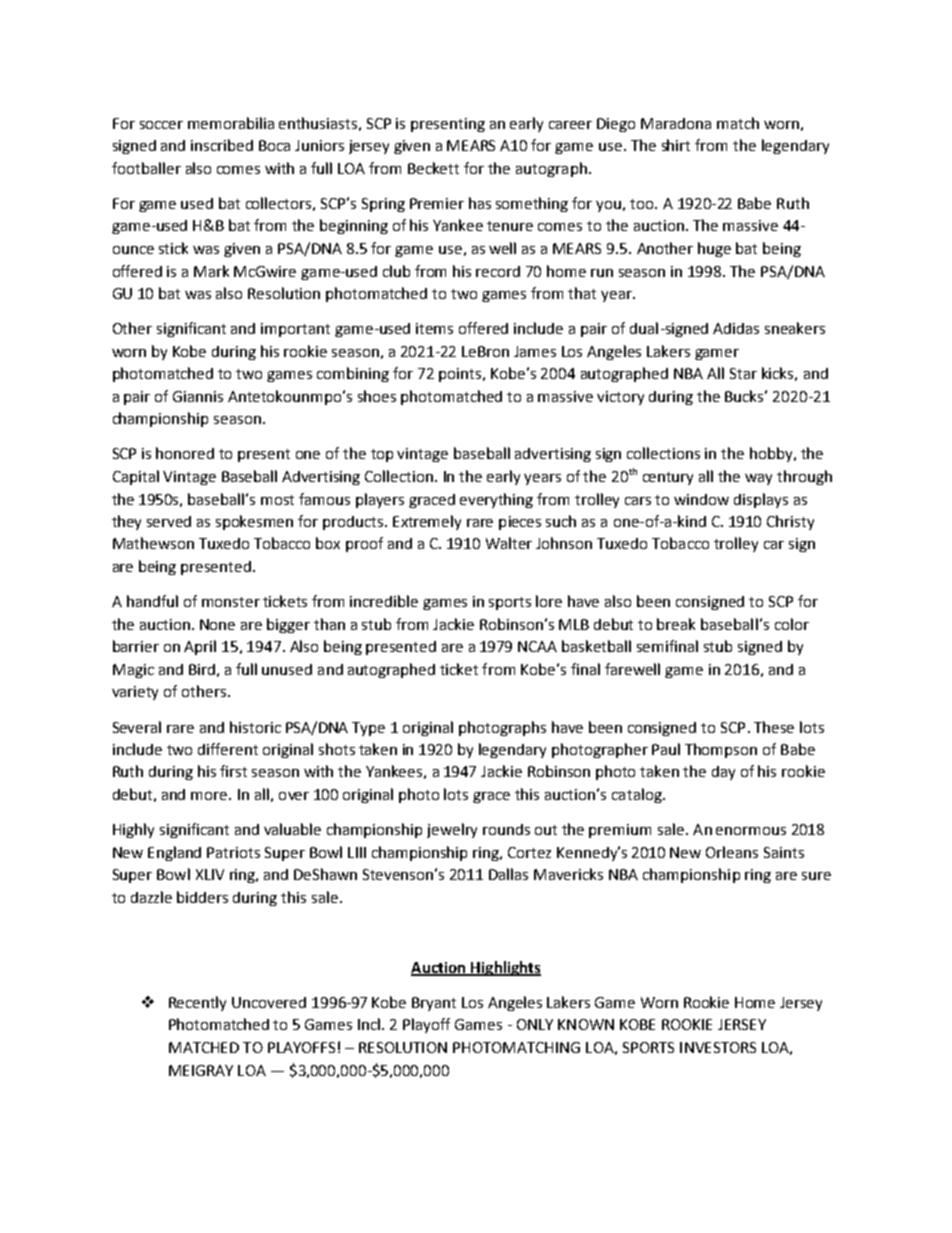 Image resolution: width=952 pixels, height=1233 pixels. What do you see at coordinates (228, 749) in the page?
I see `different` at bounding box center [228, 749].
